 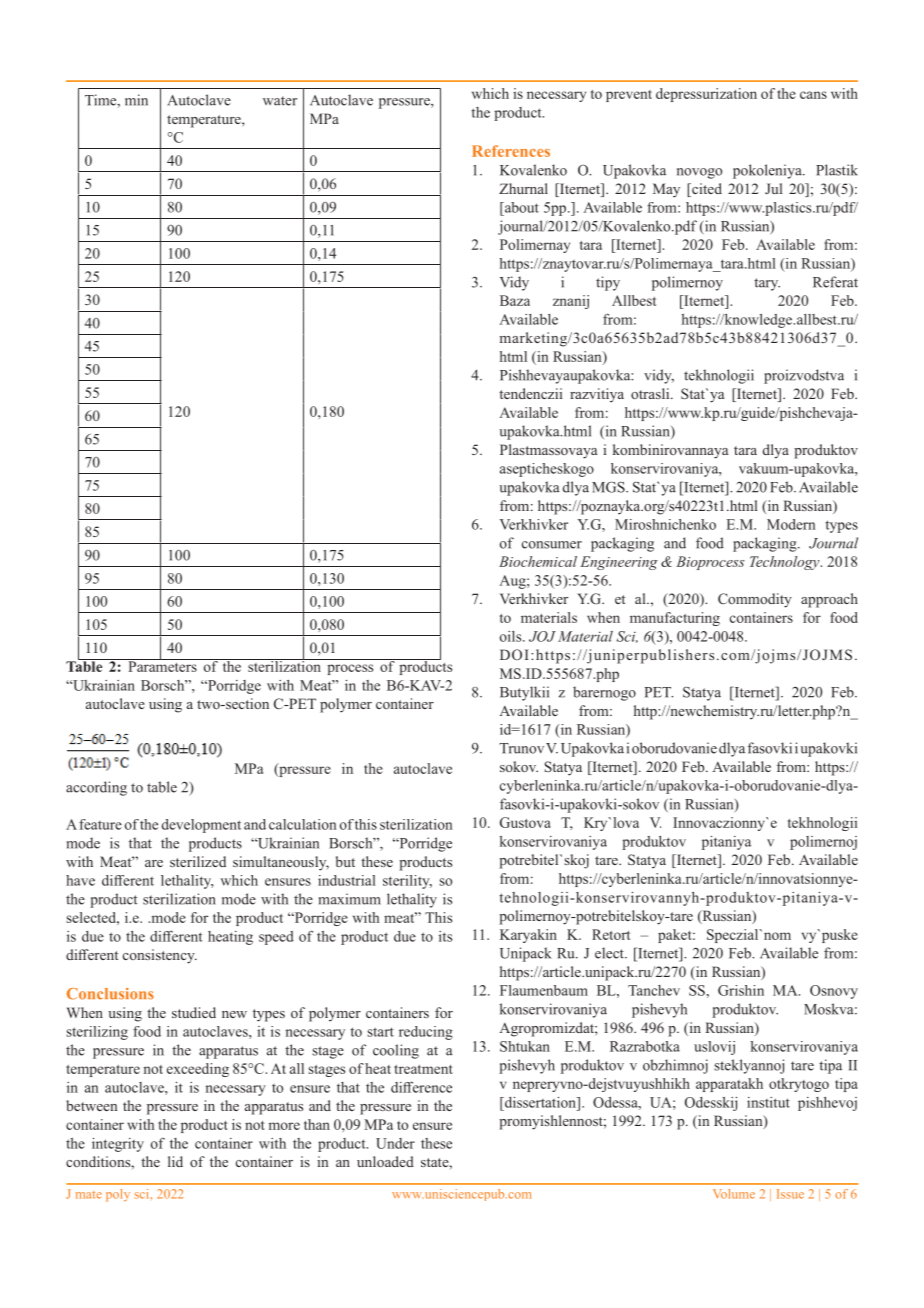 I want to click on Under, so click(x=395, y=1143).
